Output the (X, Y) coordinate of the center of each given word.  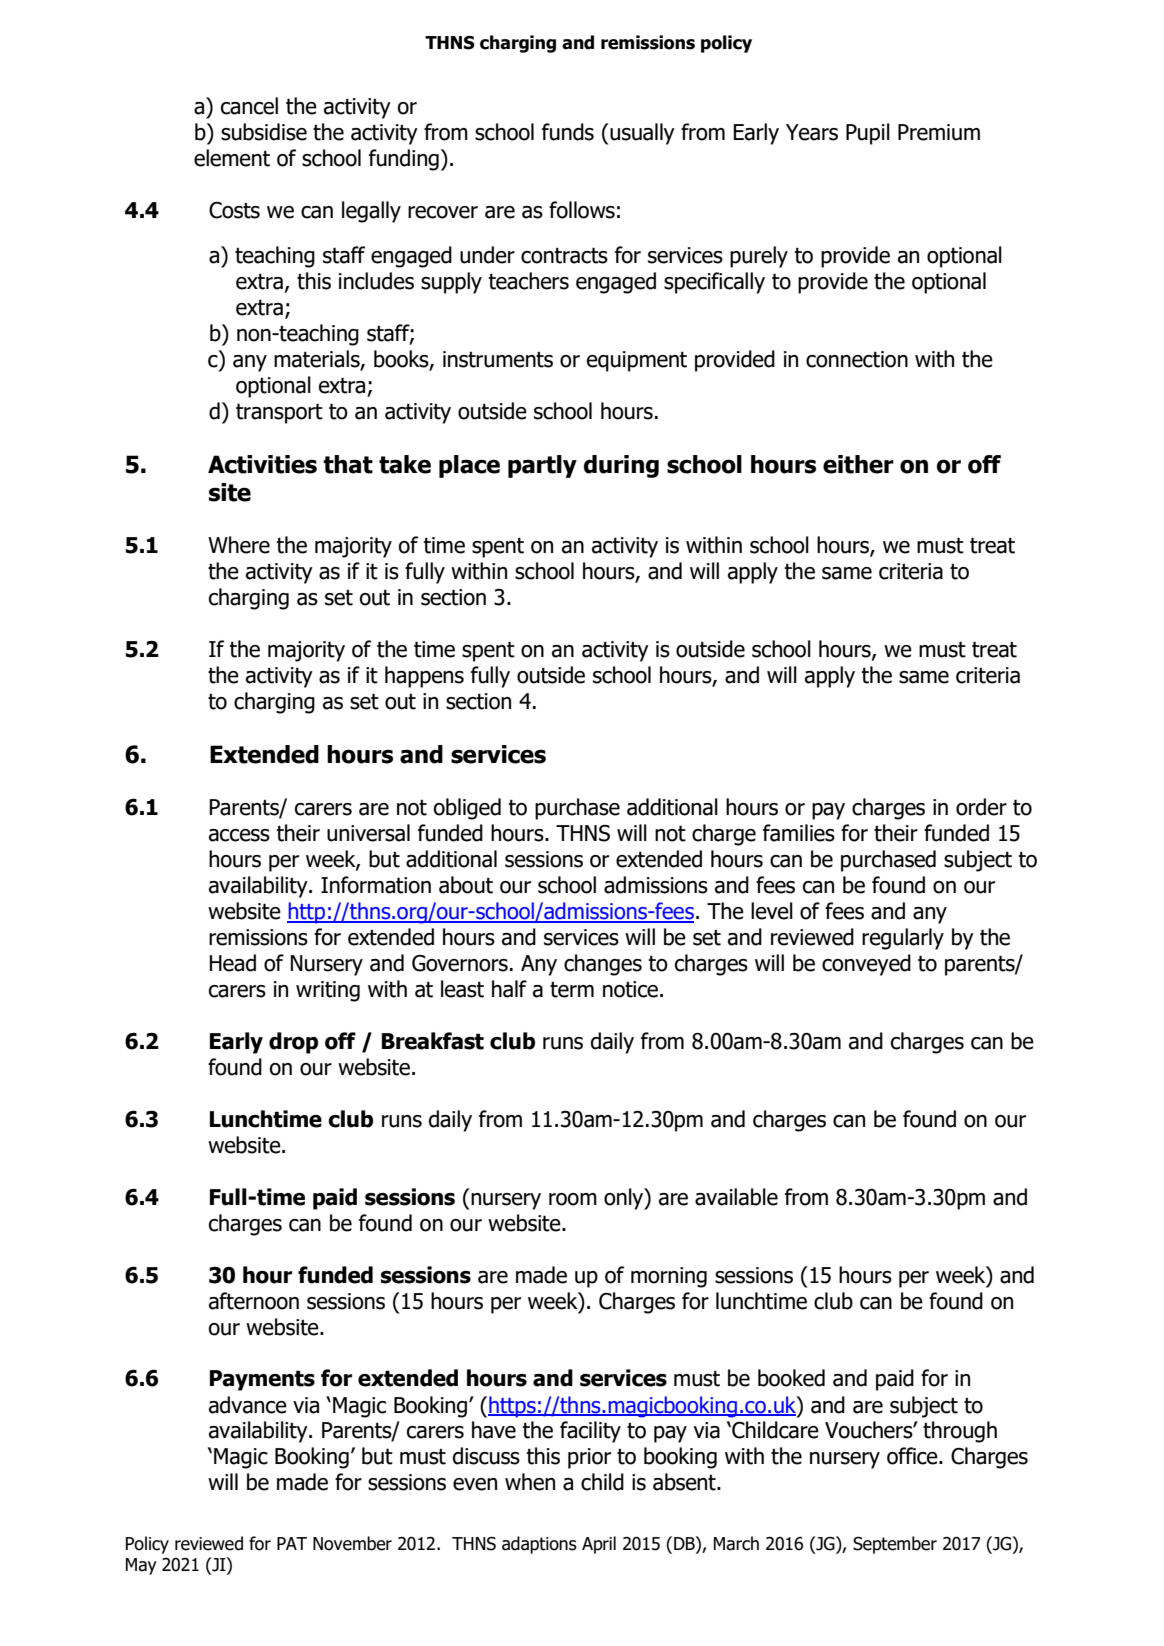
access (239, 835)
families (799, 833)
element (232, 158)
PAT (292, 1543)
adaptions (539, 1545)
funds (568, 132)
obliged (467, 809)
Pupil (868, 134)
